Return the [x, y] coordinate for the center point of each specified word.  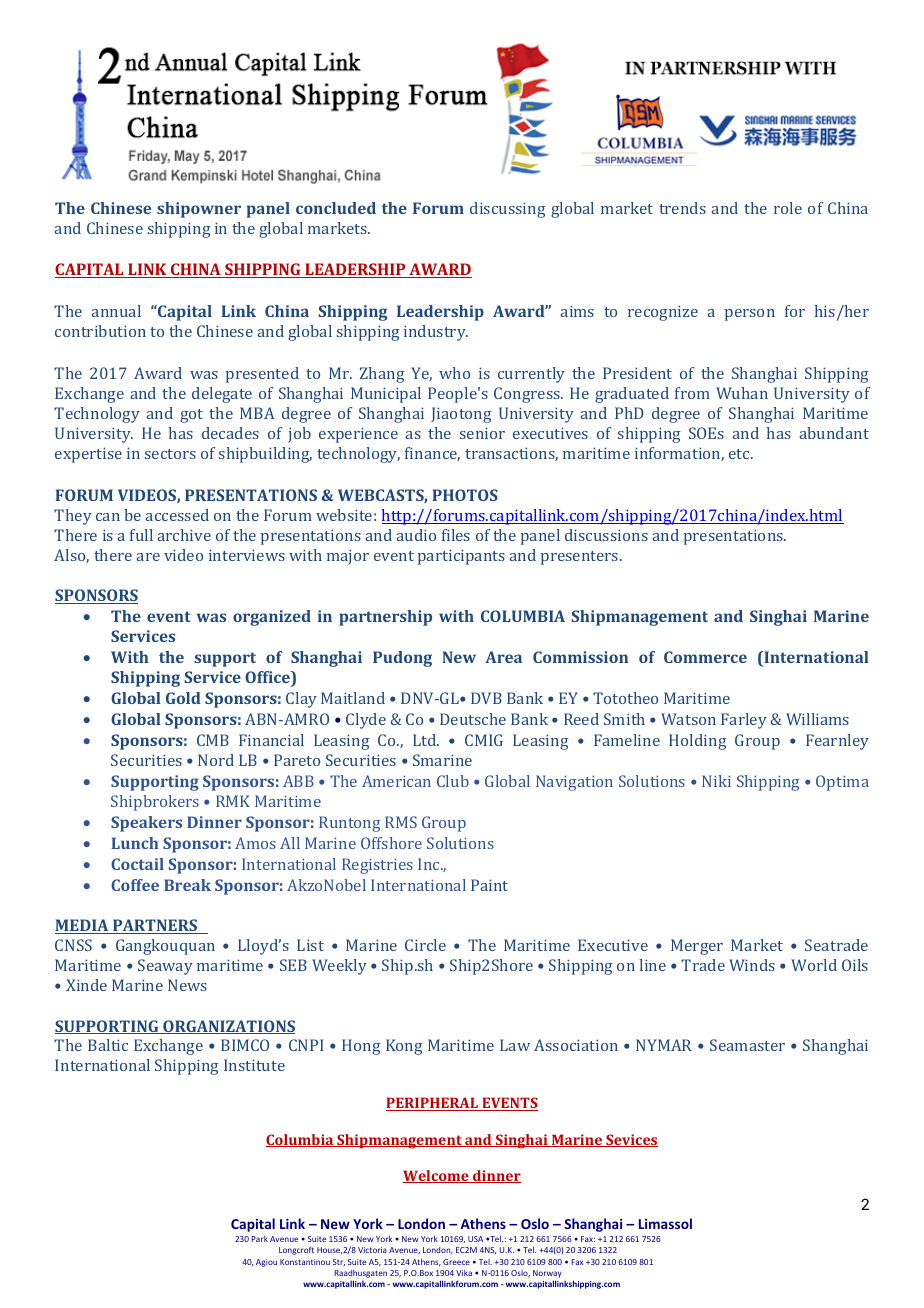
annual [116, 311]
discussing [507, 210]
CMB [213, 740]
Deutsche [473, 719]
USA [475, 1239]
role [788, 208]
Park [260, 1239]
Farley [744, 721]
